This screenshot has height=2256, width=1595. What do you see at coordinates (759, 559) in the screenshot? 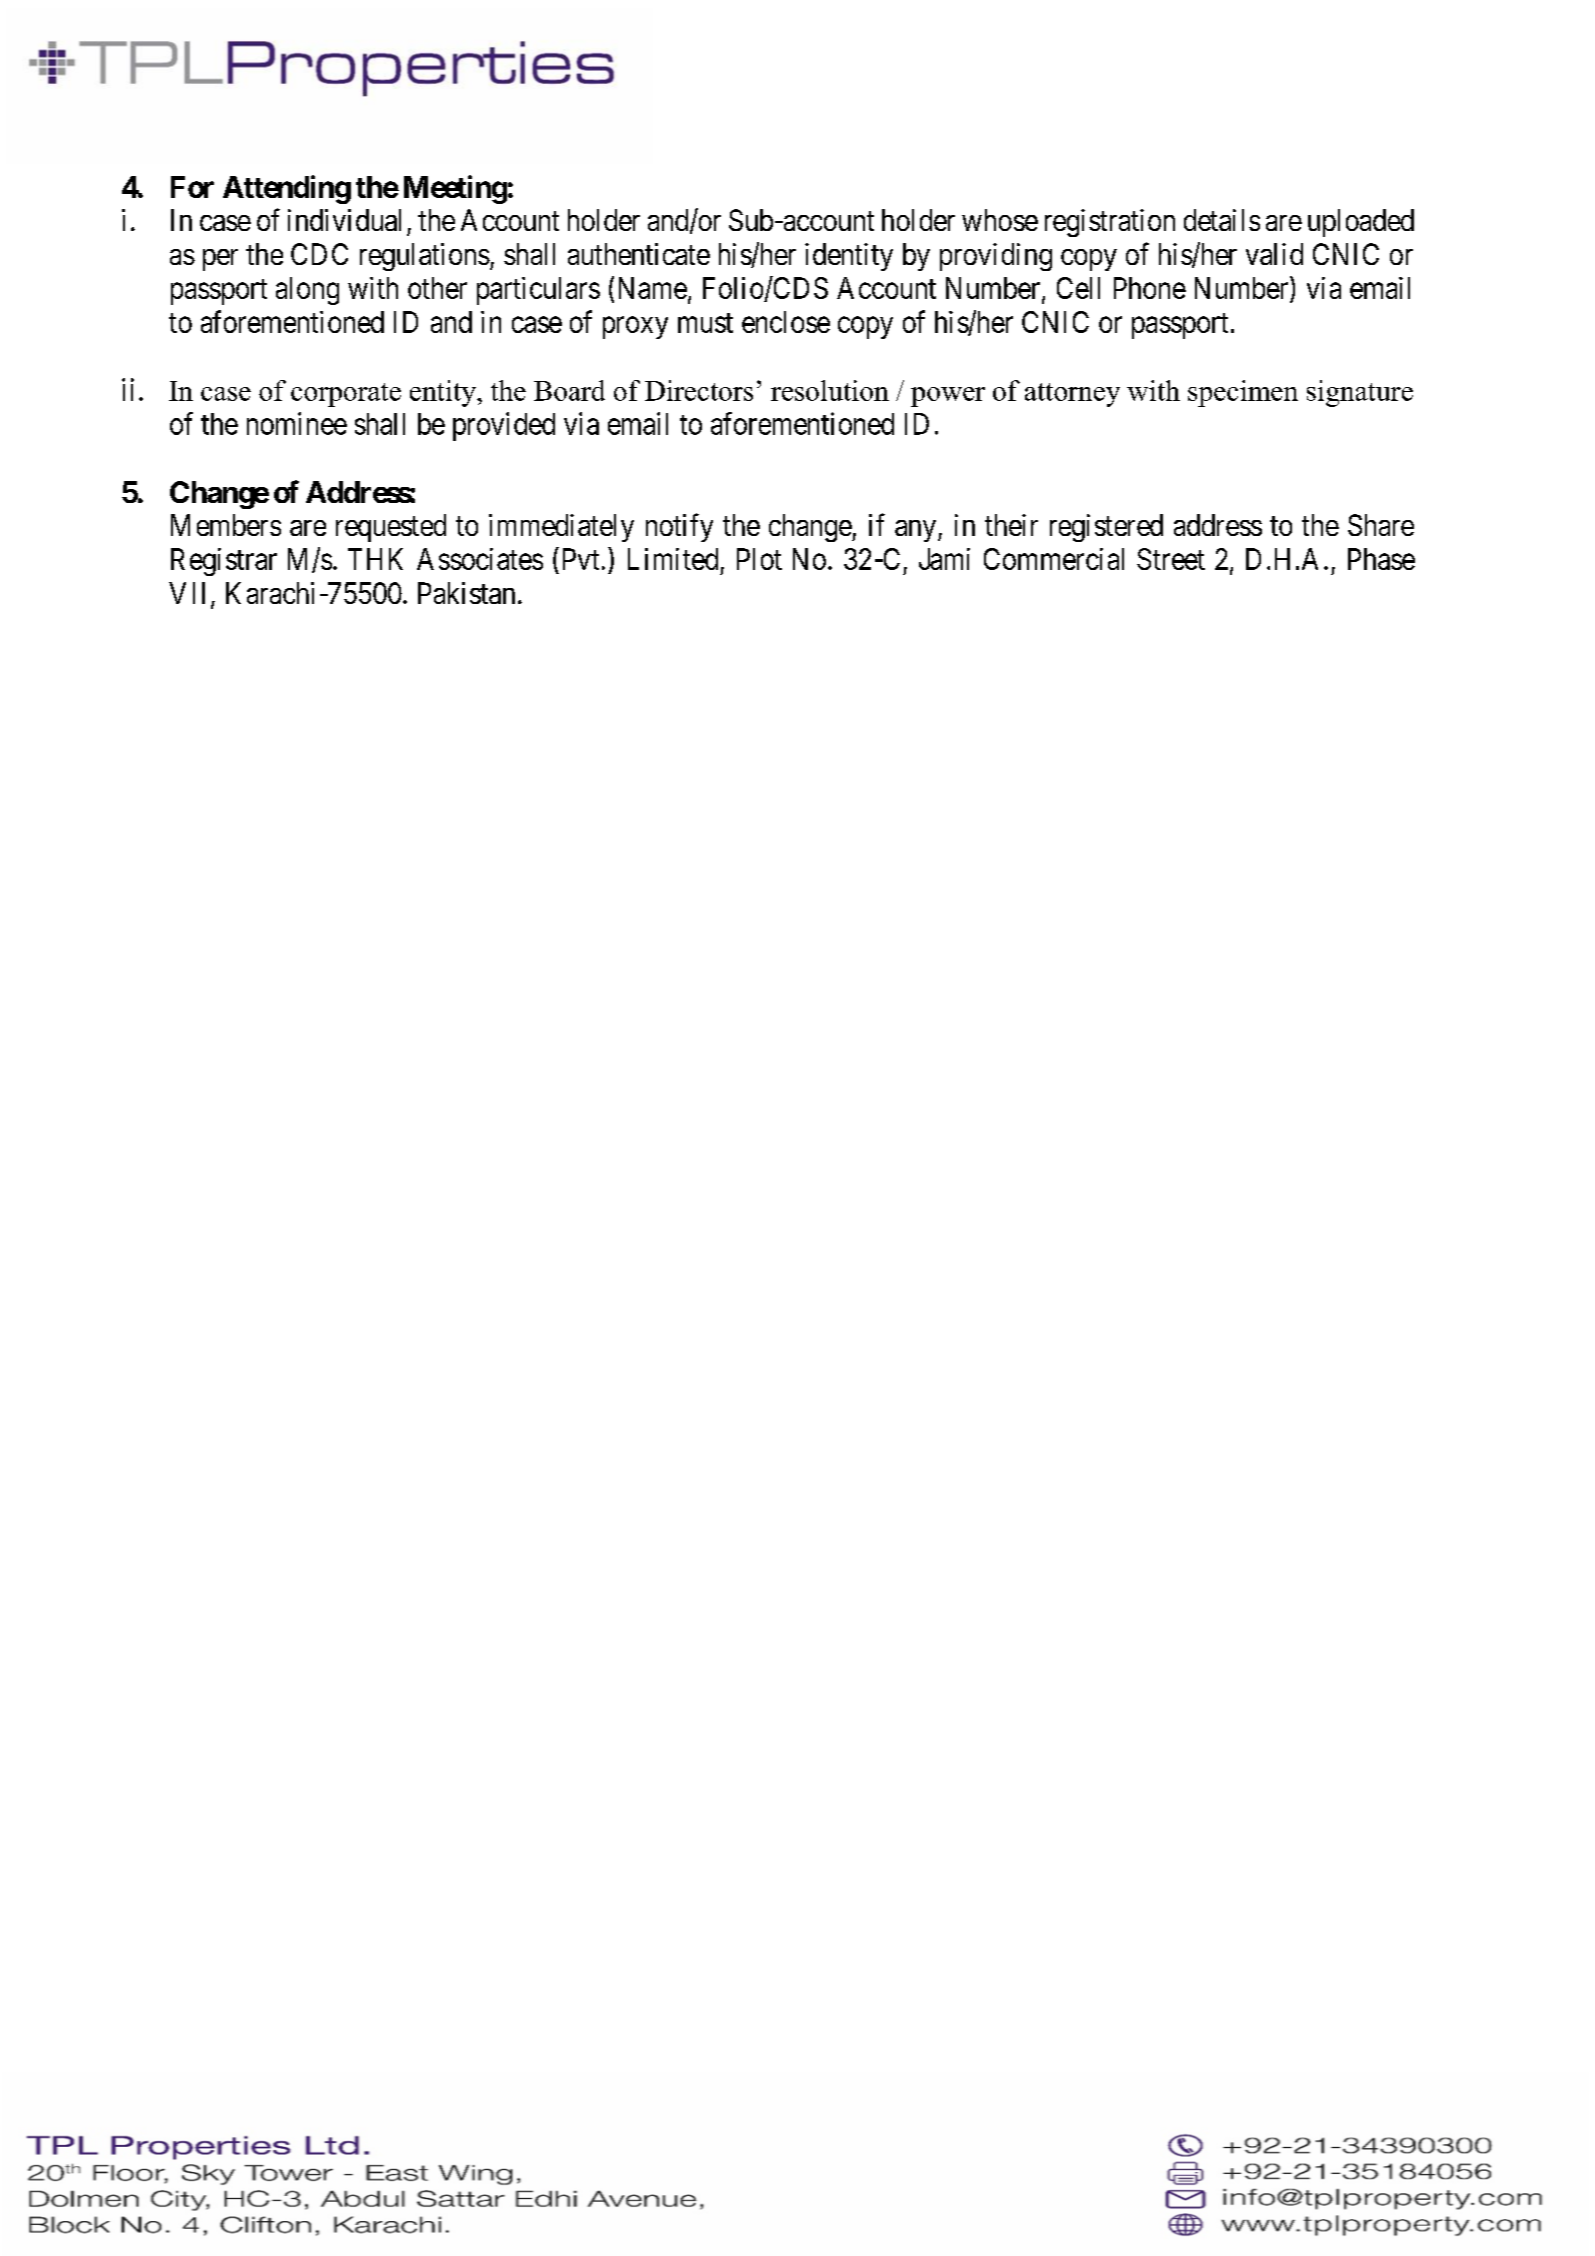
I see `Plot` at bounding box center [759, 559].
